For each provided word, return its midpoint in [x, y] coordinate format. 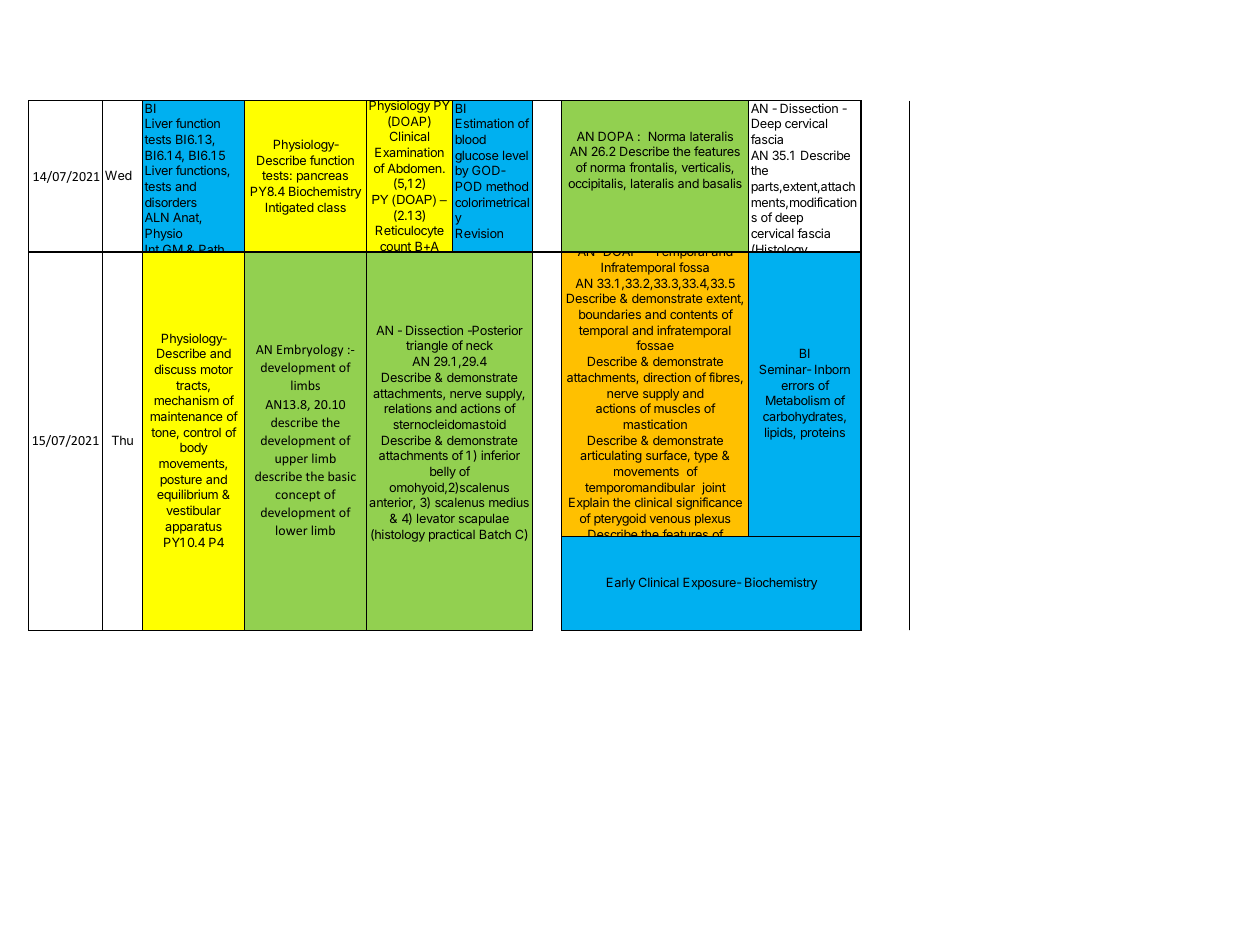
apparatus [193, 528]
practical [452, 535]
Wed [118, 175]
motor [217, 369]
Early [621, 584]
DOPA [615, 136]
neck [479, 345]
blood [471, 139]
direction [667, 377]
